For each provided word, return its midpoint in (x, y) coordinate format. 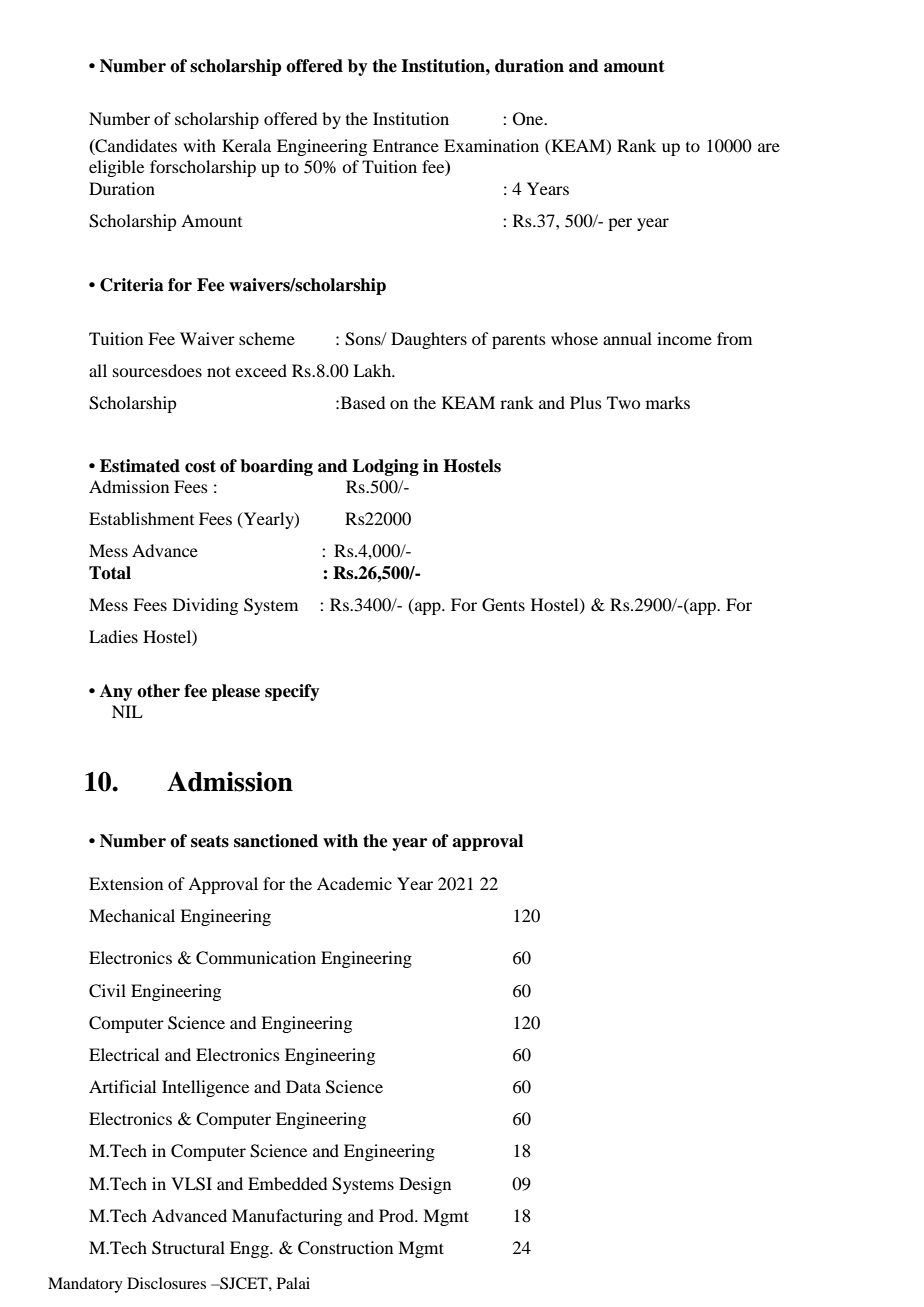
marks (668, 402)
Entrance (406, 145)
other (158, 691)
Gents (503, 605)
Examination (491, 145)
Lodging (385, 467)
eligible (116, 168)
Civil (107, 991)
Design (425, 1185)
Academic (354, 883)
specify (292, 692)
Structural (188, 1248)
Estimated (140, 466)
